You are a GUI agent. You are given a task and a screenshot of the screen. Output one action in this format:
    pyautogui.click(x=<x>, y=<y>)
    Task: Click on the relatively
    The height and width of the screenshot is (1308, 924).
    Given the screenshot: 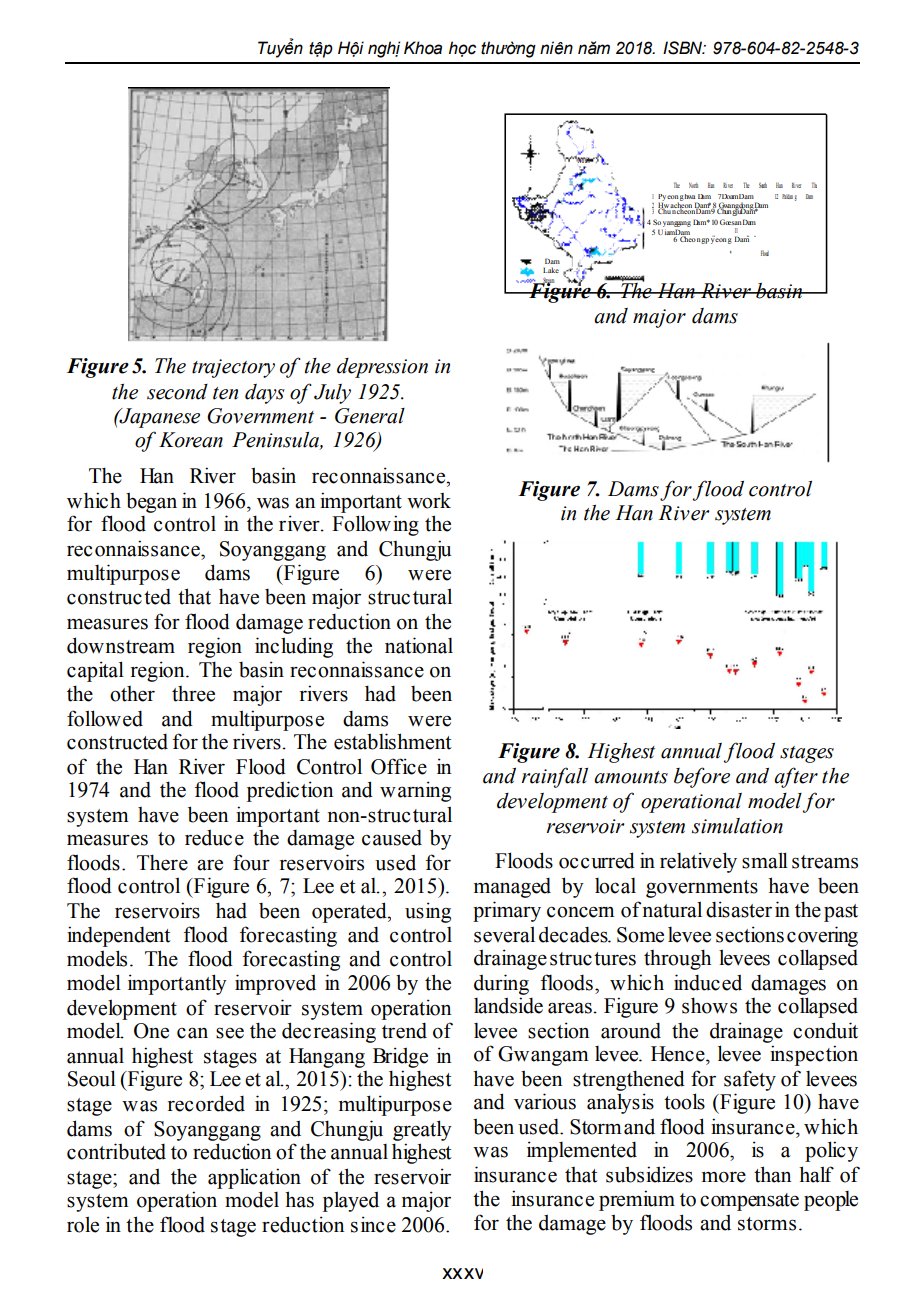 What is the action you would take?
    pyautogui.click(x=698, y=862)
